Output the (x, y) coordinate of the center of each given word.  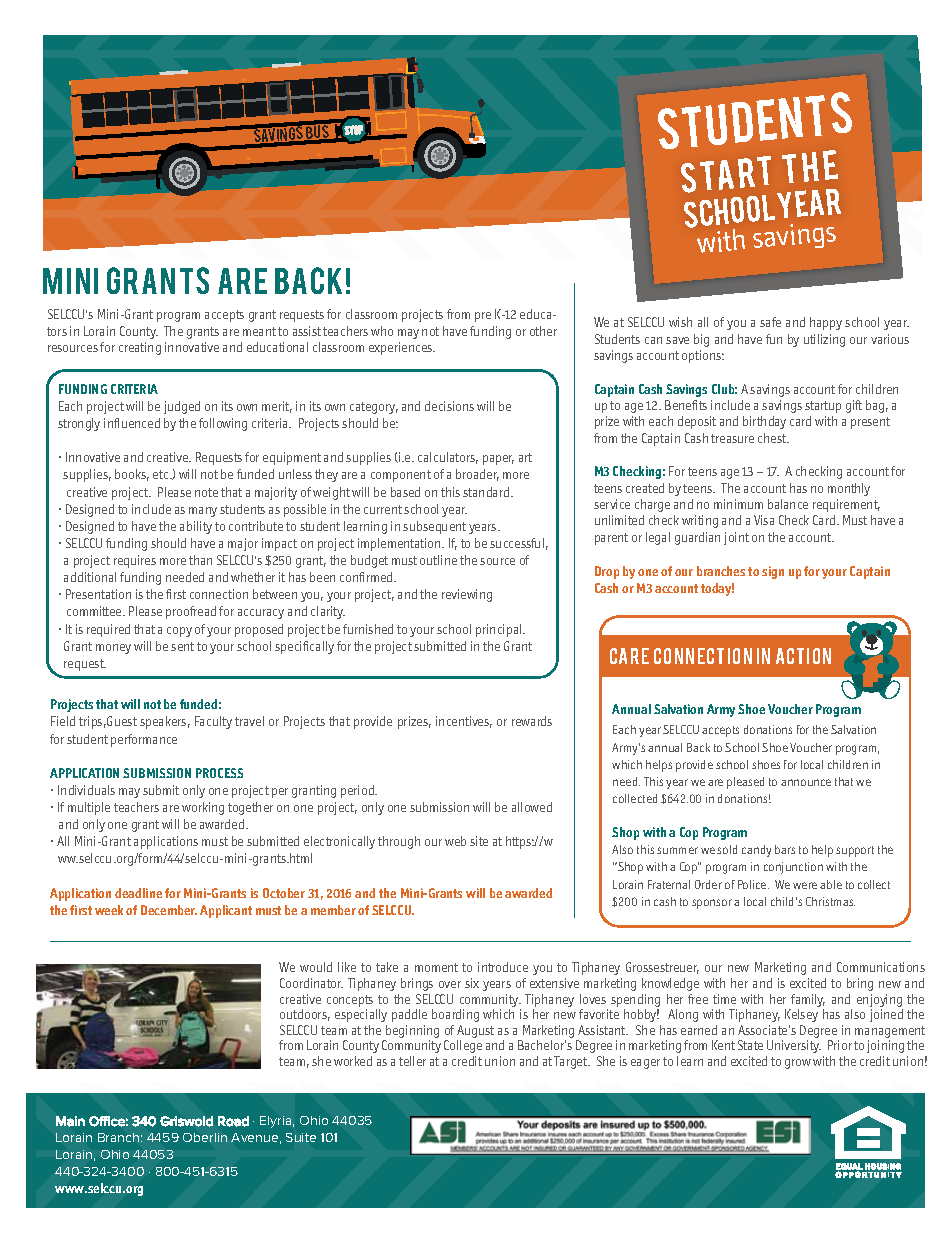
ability (196, 527)
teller (412, 1061)
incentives (464, 722)
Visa (764, 520)
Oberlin (205, 1137)
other (543, 331)
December (169, 910)
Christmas (830, 901)
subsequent (434, 527)
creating (140, 348)
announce (806, 782)
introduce (503, 967)
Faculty (213, 722)
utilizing (824, 340)
